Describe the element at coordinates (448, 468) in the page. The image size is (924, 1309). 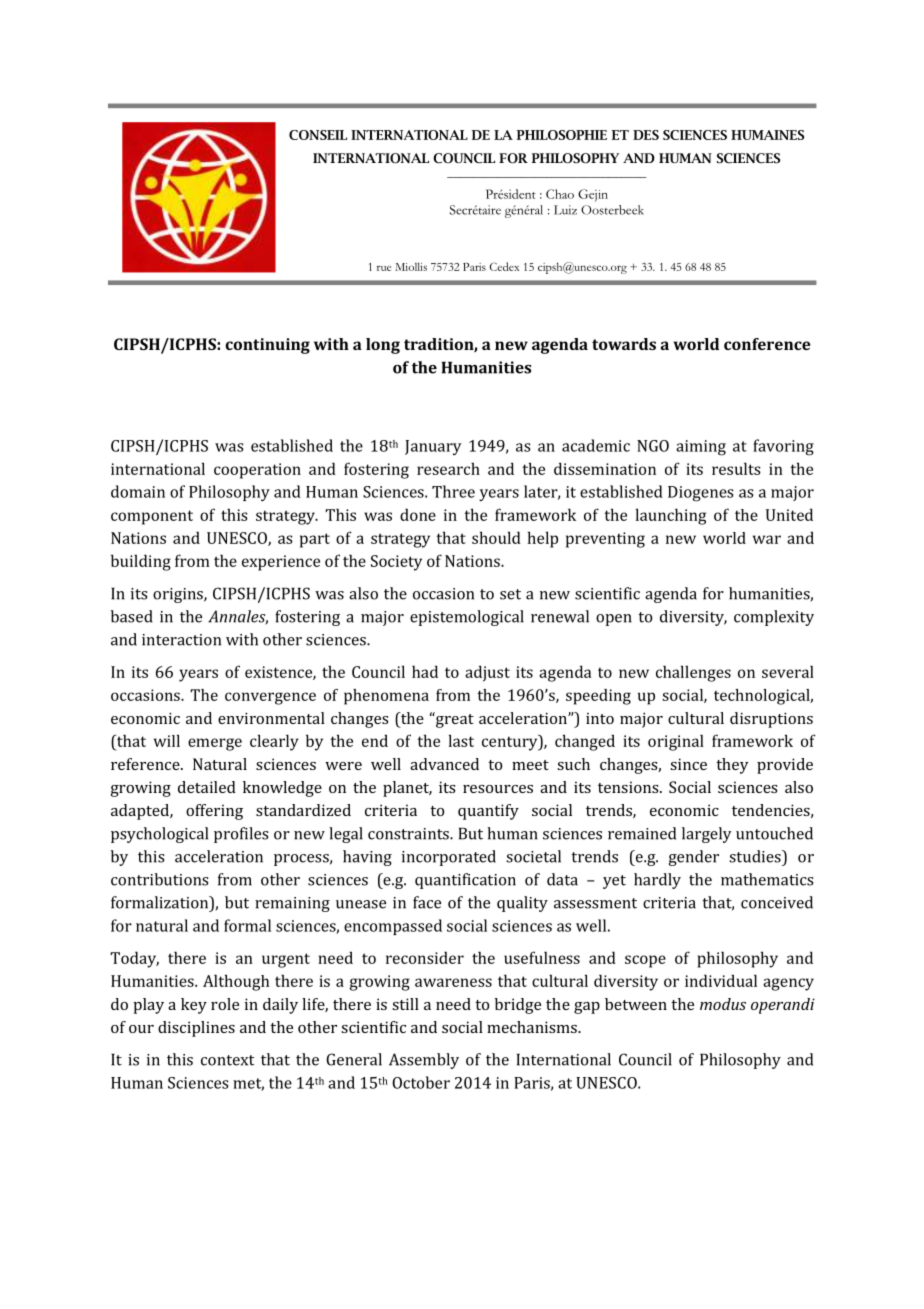
I see `research` at that location.
